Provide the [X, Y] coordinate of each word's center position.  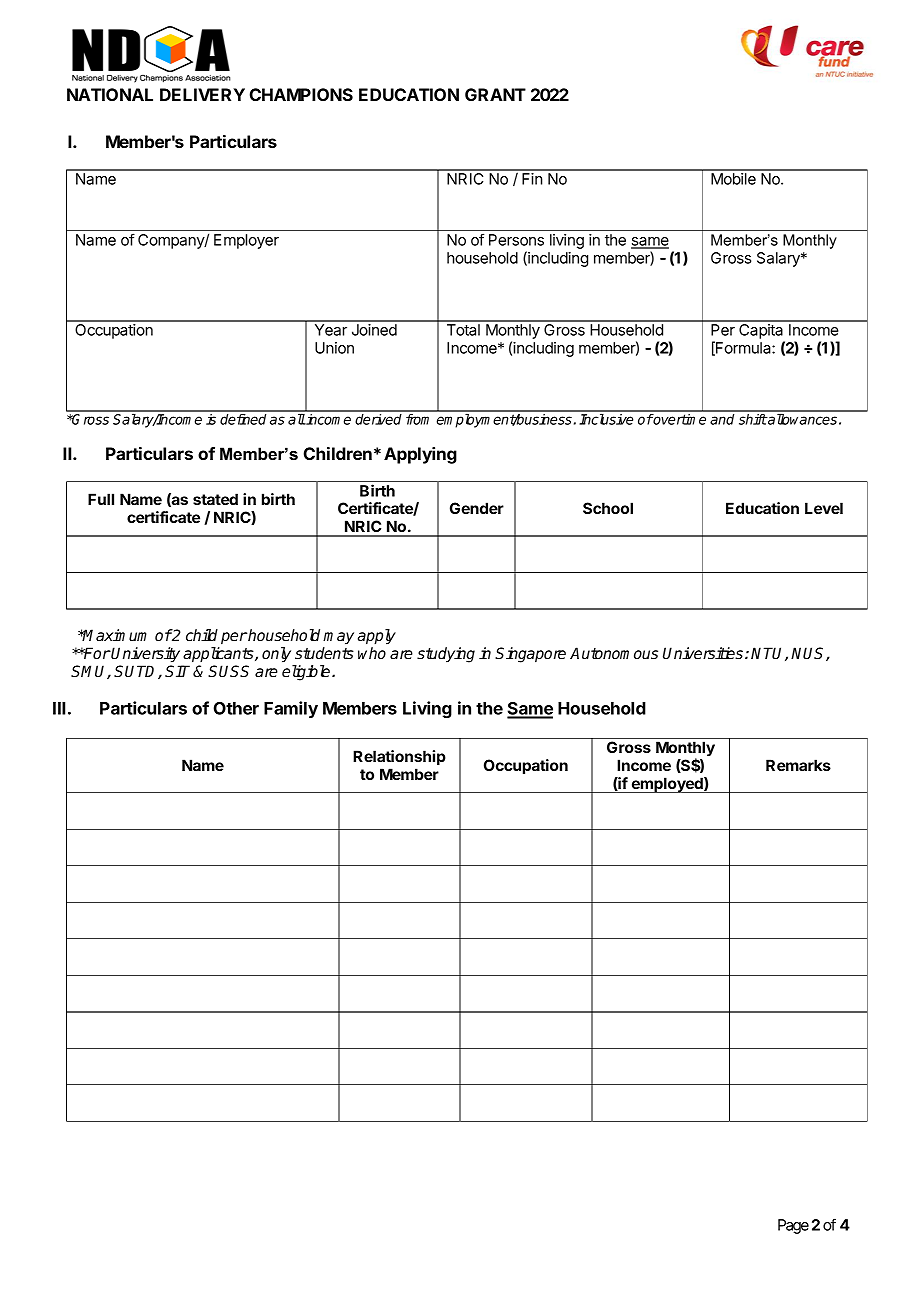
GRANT [495, 94]
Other [236, 708]
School [608, 508]
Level [824, 508]
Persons [516, 240]
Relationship [399, 757]
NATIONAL [110, 94]
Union [334, 348]
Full [101, 499]
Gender [477, 508]
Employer [246, 241]
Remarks [798, 765]
